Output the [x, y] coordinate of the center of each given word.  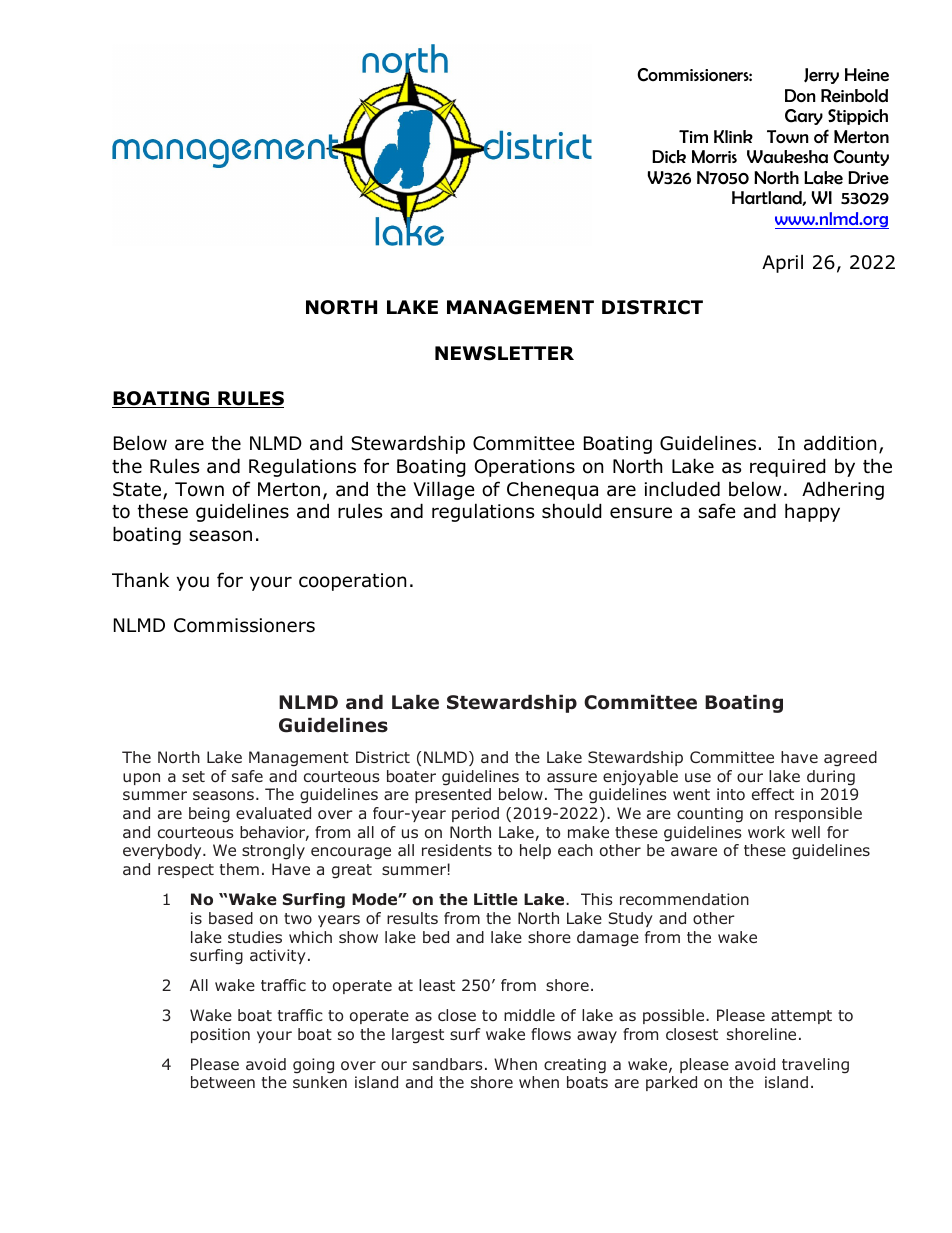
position [220, 1035]
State [138, 490]
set [193, 776]
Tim [693, 136]
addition [840, 443]
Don [800, 96]
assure [572, 777]
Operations [525, 468]
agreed [850, 759]
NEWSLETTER [504, 353]
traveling [815, 1066]
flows [551, 1034]
